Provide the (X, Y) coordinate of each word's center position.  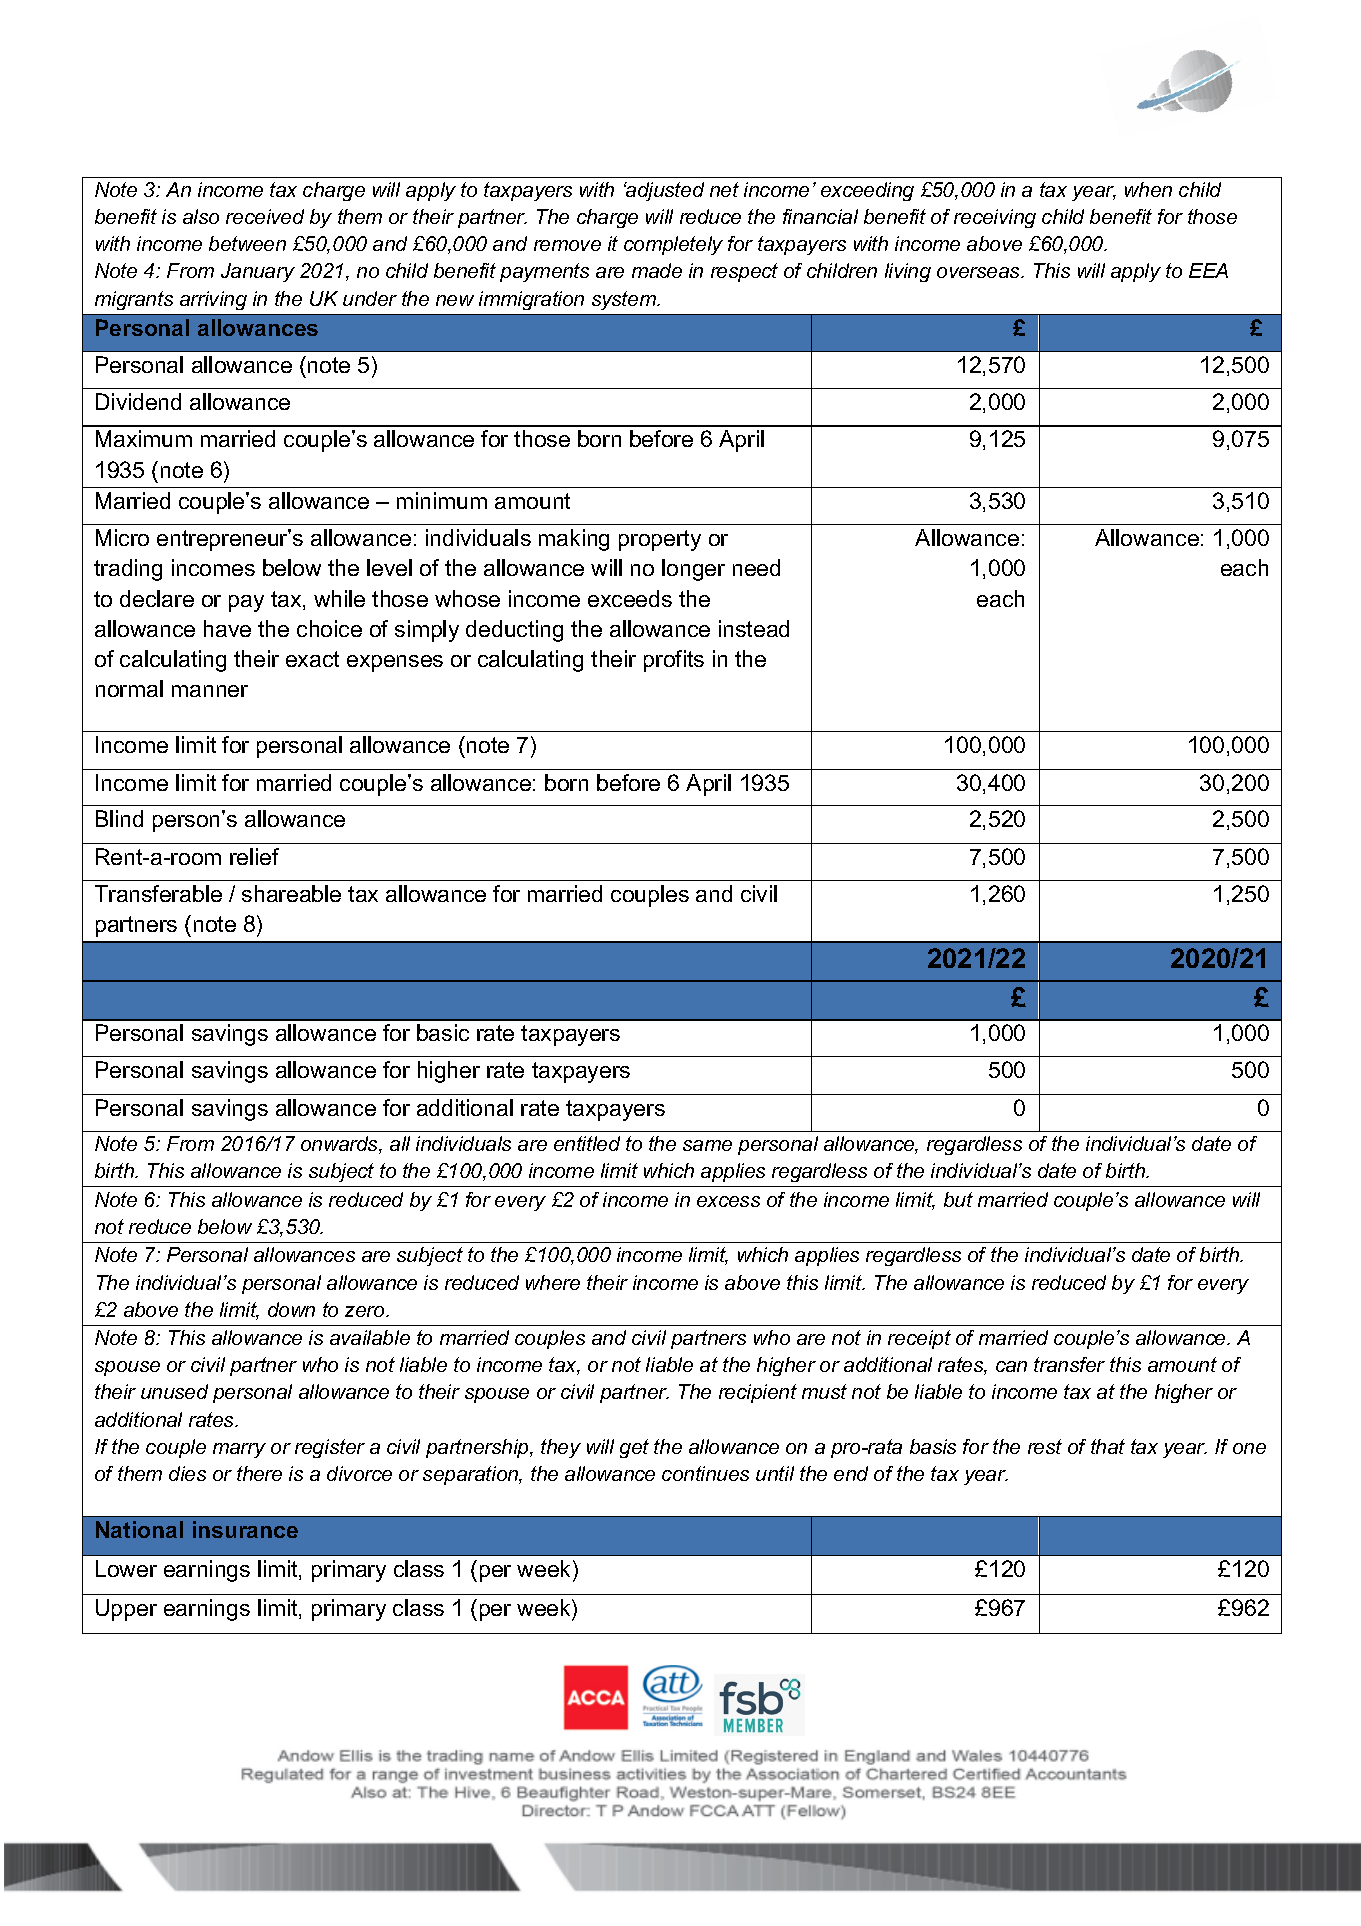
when (1148, 189)
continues (705, 1473)
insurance (245, 1529)
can (1011, 1366)
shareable (291, 893)
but (958, 1199)
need (756, 567)
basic (443, 1032)
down (291, 1309)
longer (693, 570)
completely (673, 245)
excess (728, 1201)
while (339, 598)
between (247, 243)
